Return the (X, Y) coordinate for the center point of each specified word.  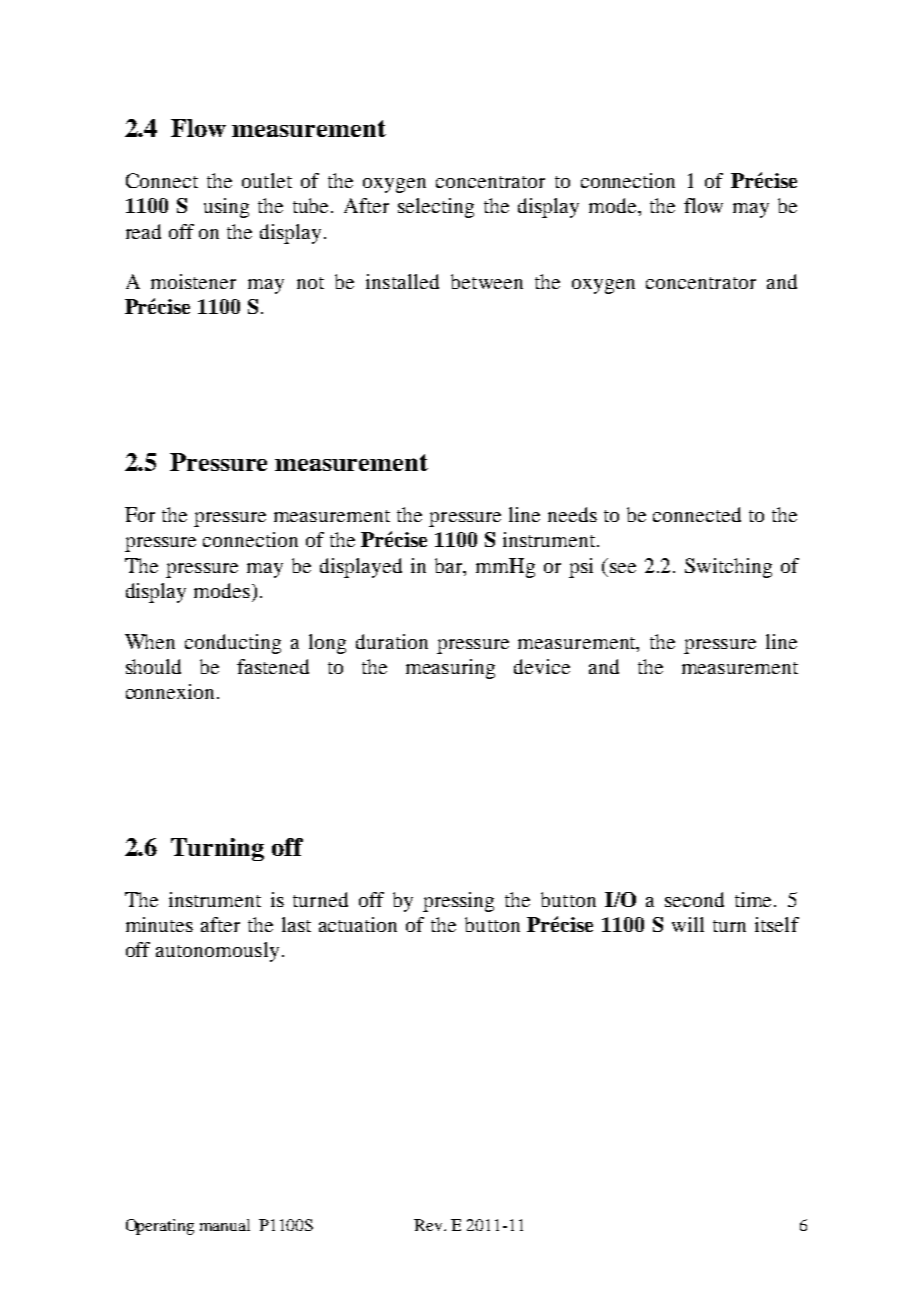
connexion (172, 691)
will (688, 924)
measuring (450, 669)
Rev (429, 1225)
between (487, 281)
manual (225, 1225)
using (226, 208)
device (542, 666)
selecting (436, 208)
